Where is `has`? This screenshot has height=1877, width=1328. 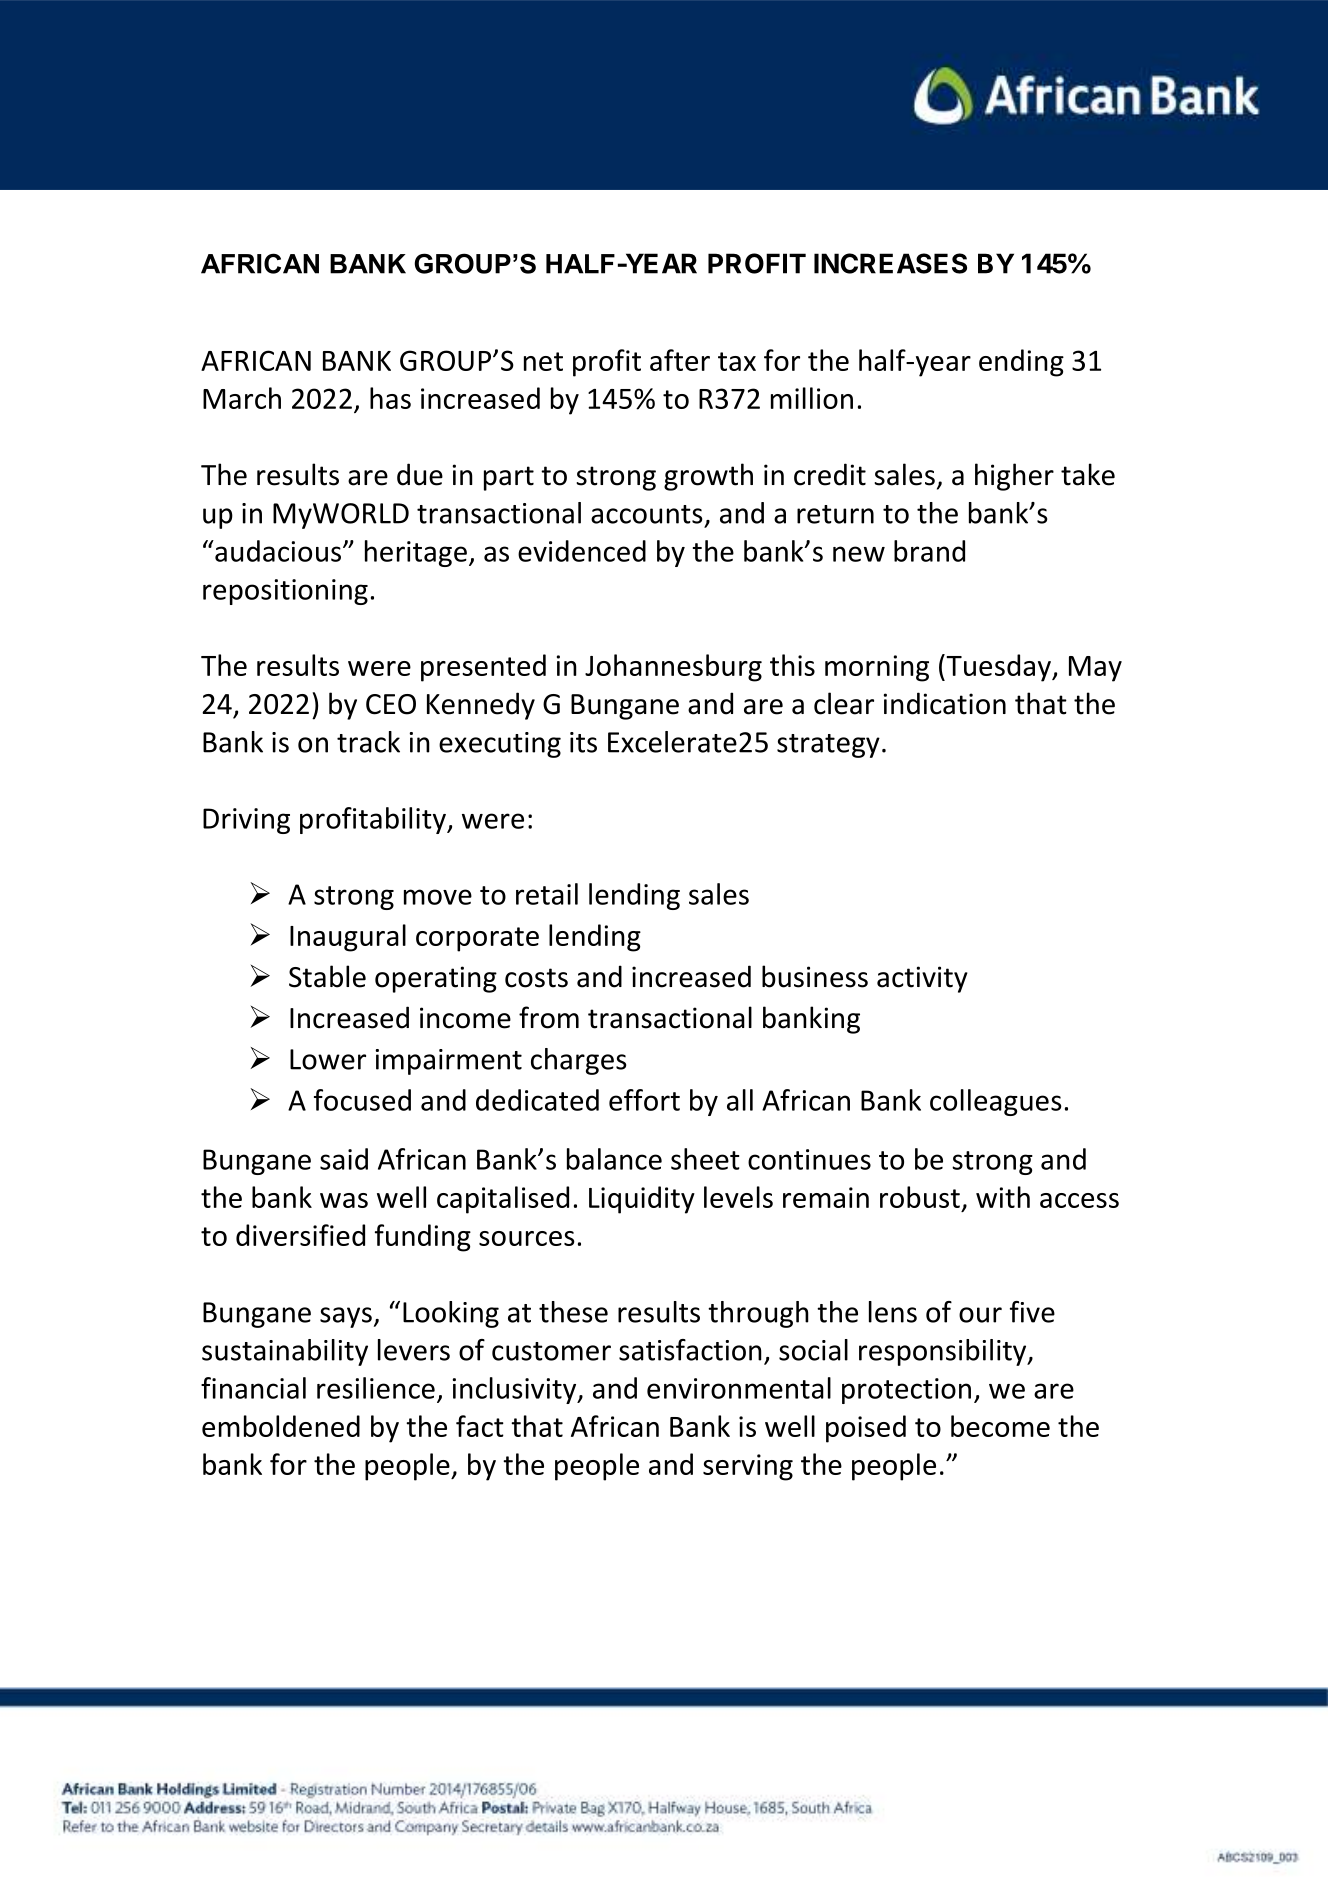 has is located at coordinates (390, 398).
